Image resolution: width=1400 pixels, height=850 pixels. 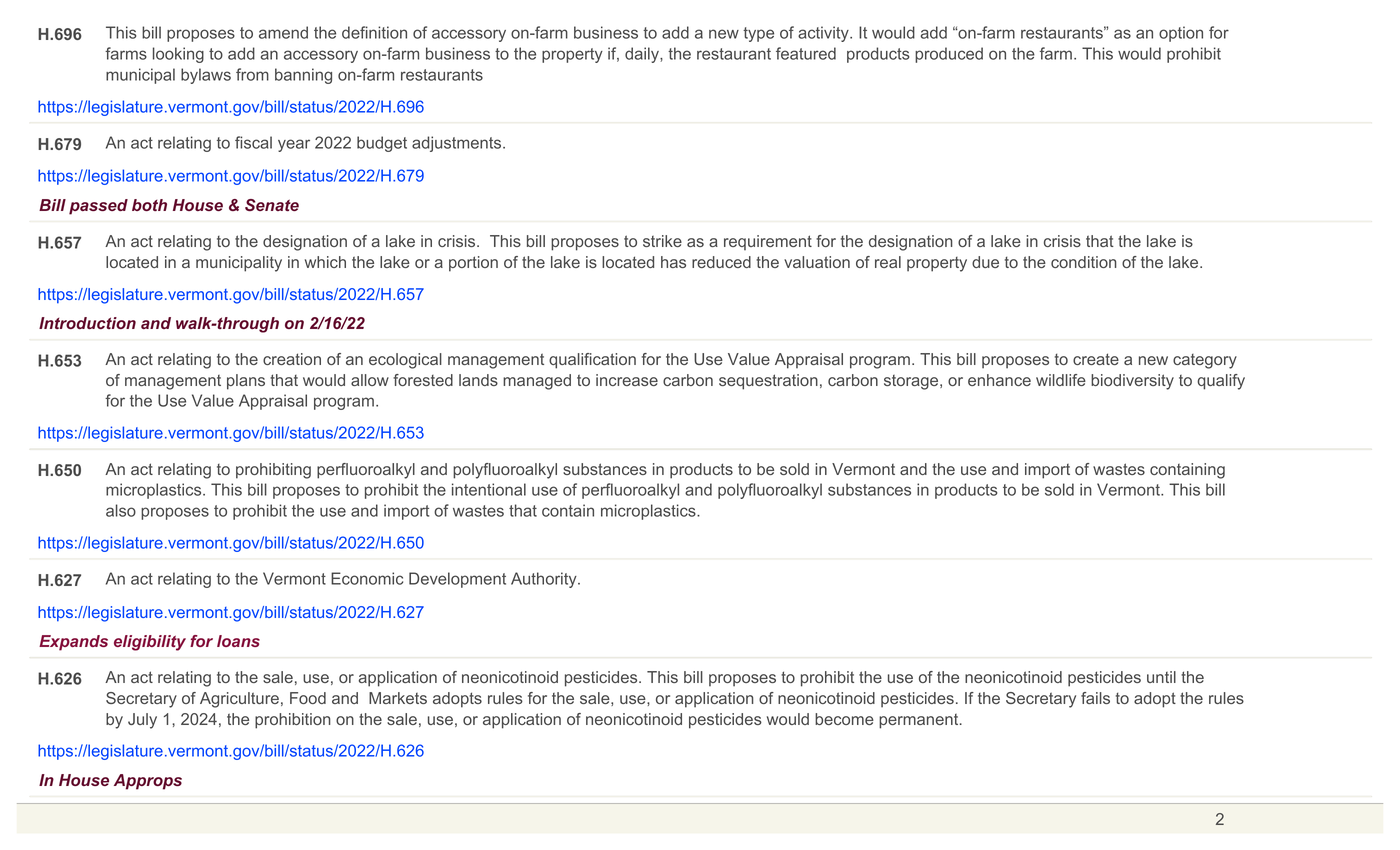 What do you see at coordinates (643, 55) in the screenshot?
I see `daily` at bounding box center [643, 55].
